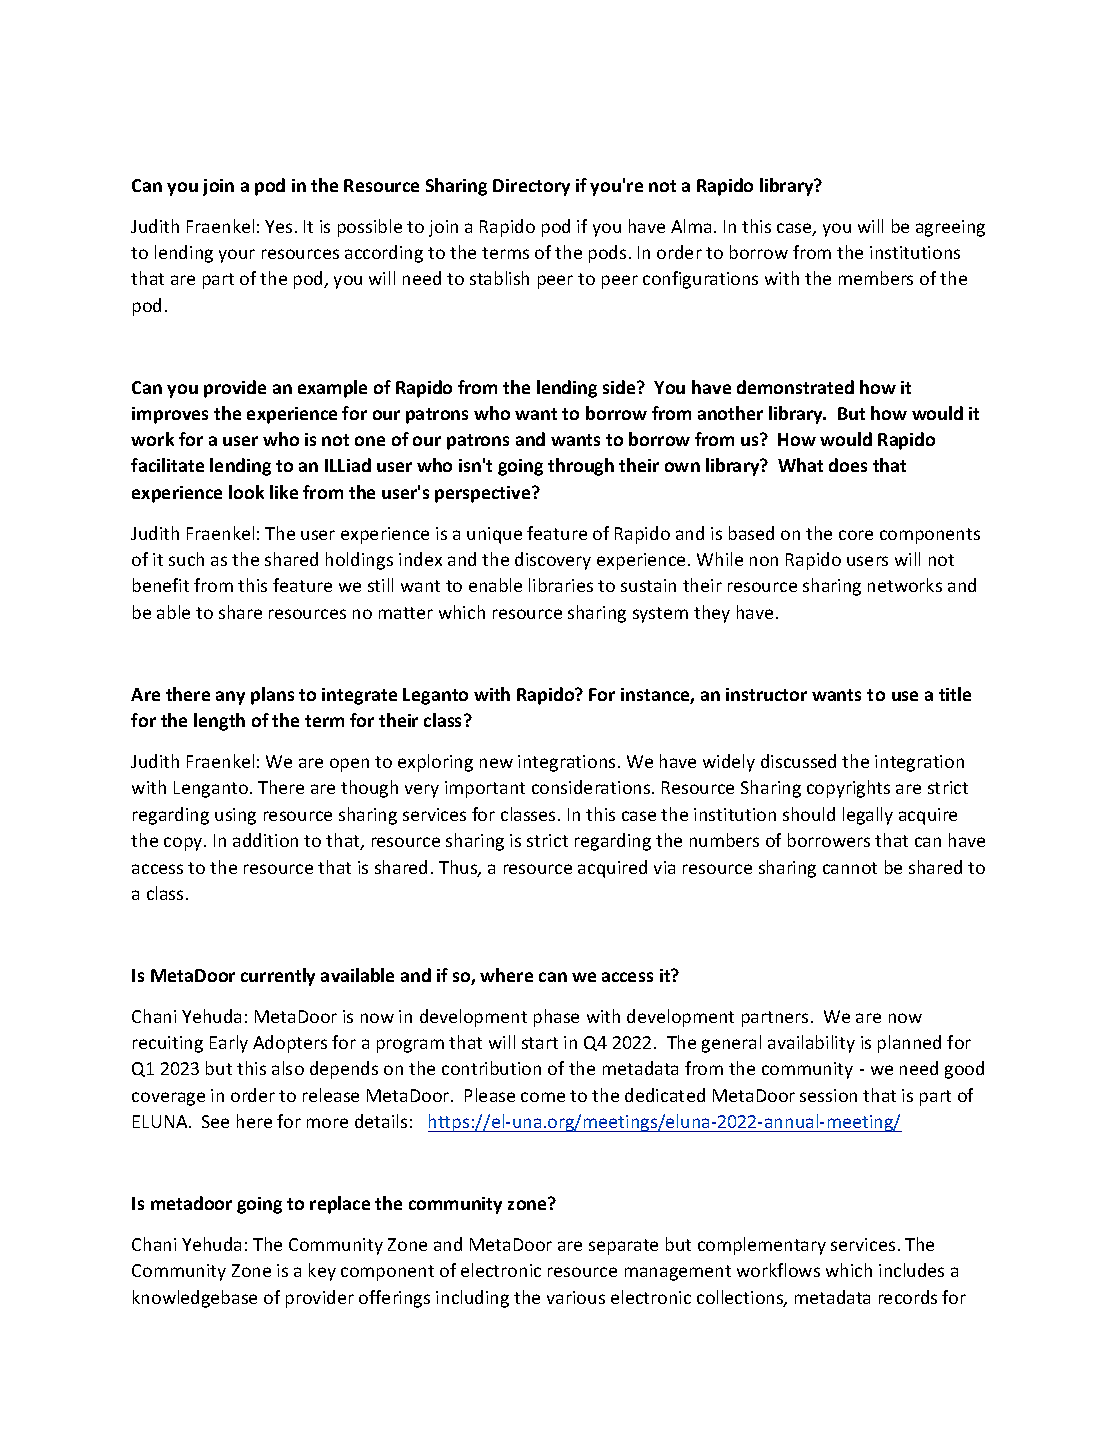 This screenshot has height=1450, width=1120. Describe the element at coordinates (576, 1297) in the screenshot. I see `various` at that location.
